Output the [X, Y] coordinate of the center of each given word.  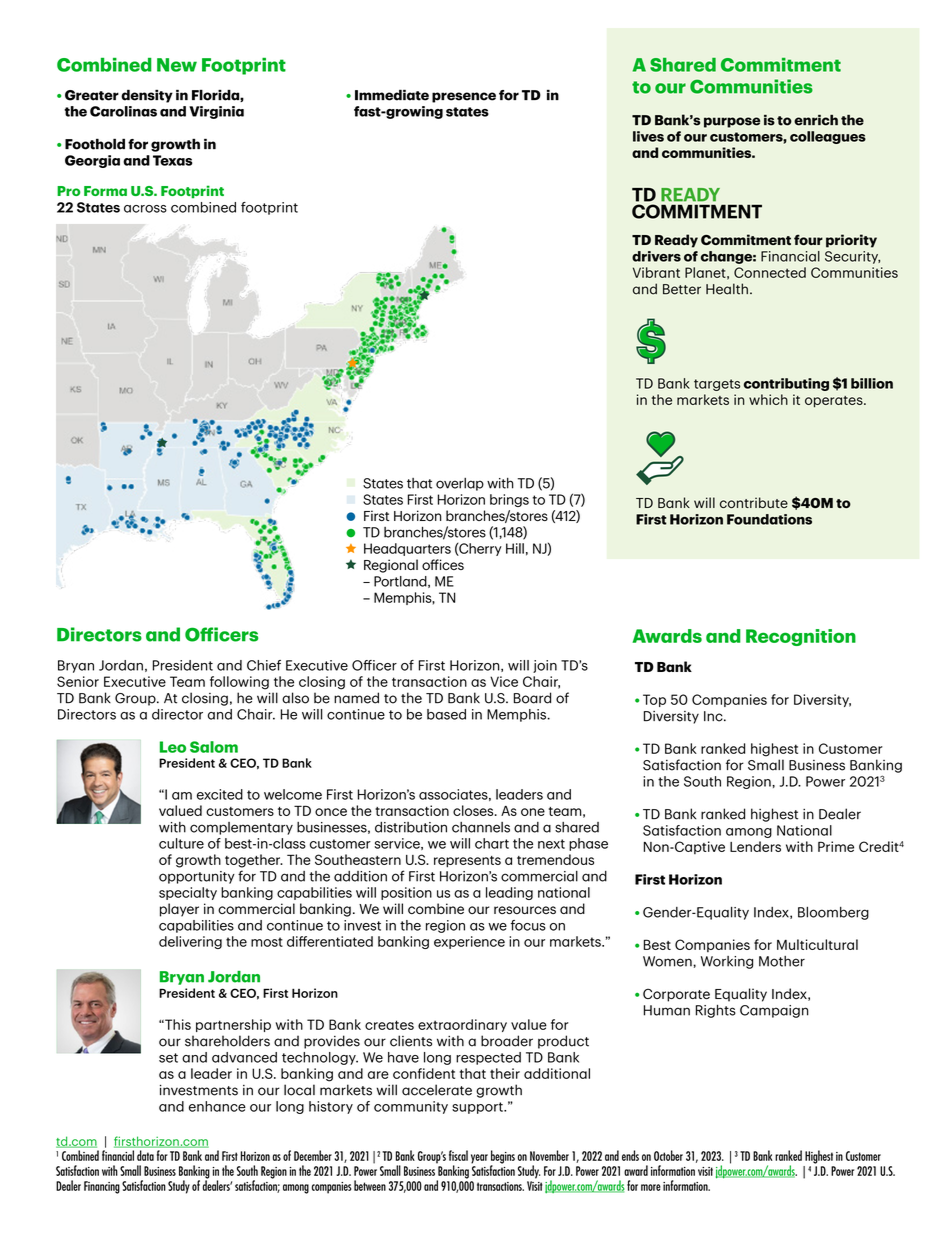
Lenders [755, 846]
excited [220, 794]
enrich [816, 120]
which [768, 399]
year [479, 1159]
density [147, 96]
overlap [460, 484]
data [145, 1155]
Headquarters [407, 549]
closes [474, 810]
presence [464, 97]
